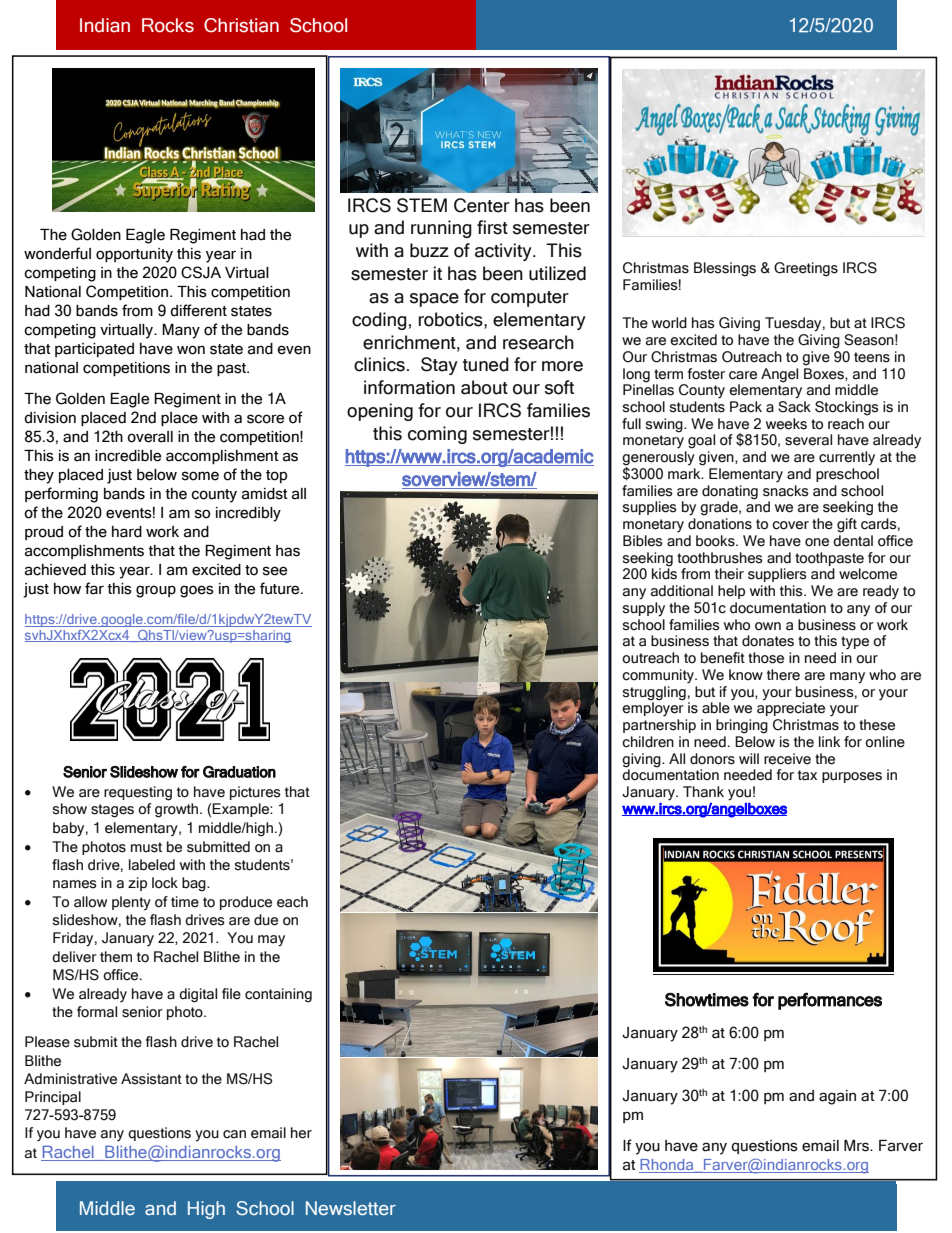 The height and width of the screenshot is (1233, 952). Describe the element at coordinates (234, 1134) in the screenshot. I see `can` at that location.
